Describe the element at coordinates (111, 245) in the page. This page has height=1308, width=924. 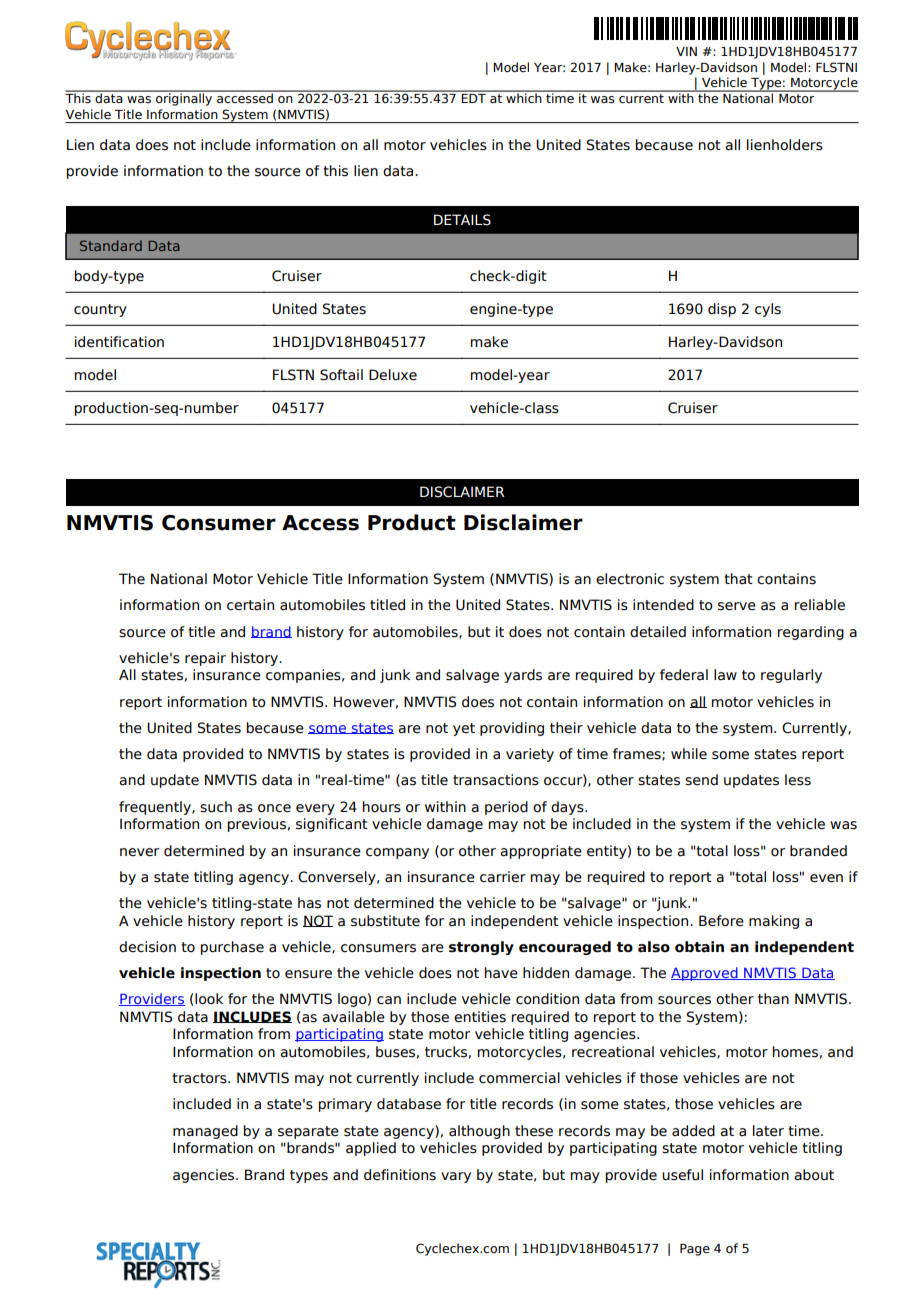
I see `Standard` at that location.
